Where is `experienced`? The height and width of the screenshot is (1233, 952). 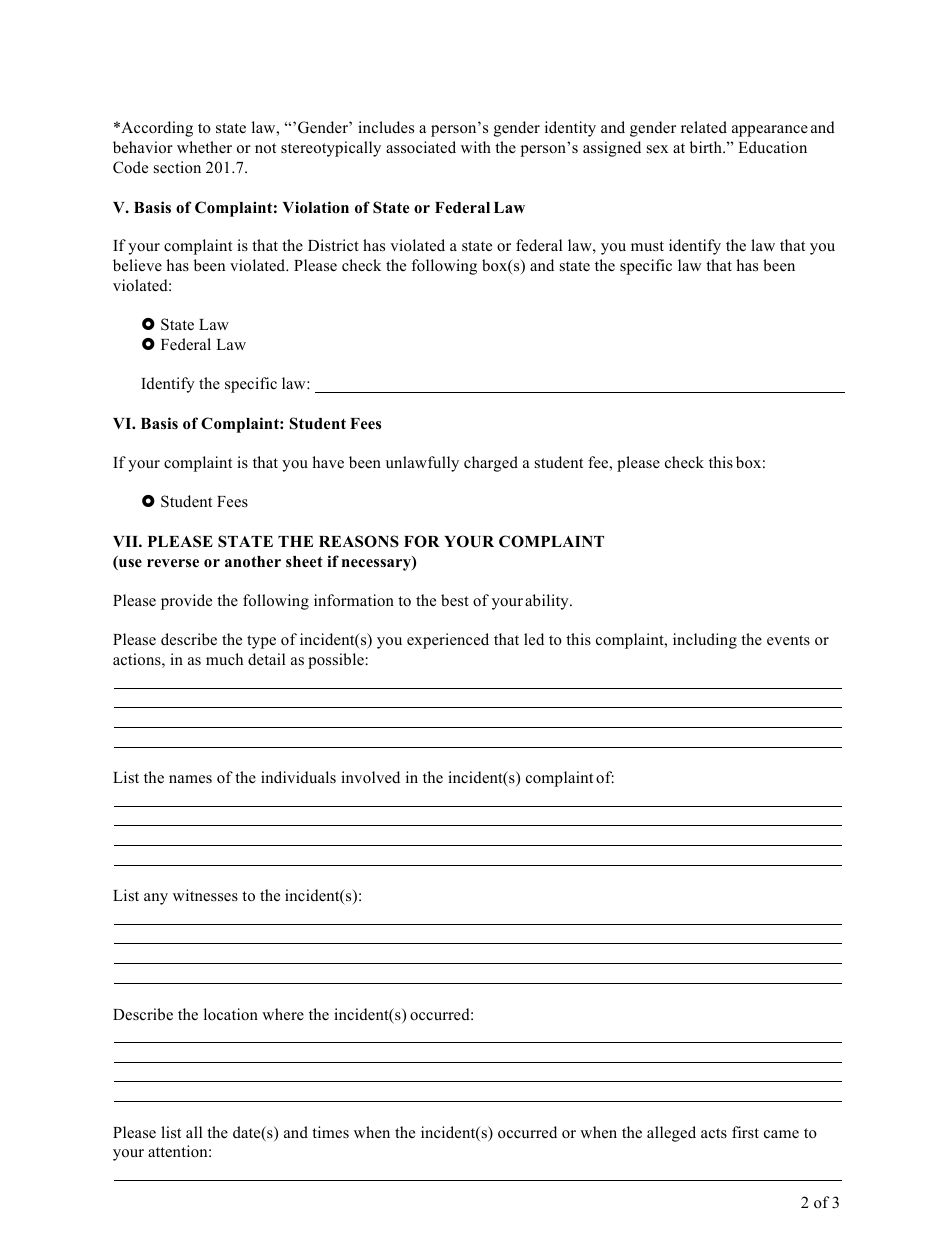
experienced is located at coordinates (448, 641).
